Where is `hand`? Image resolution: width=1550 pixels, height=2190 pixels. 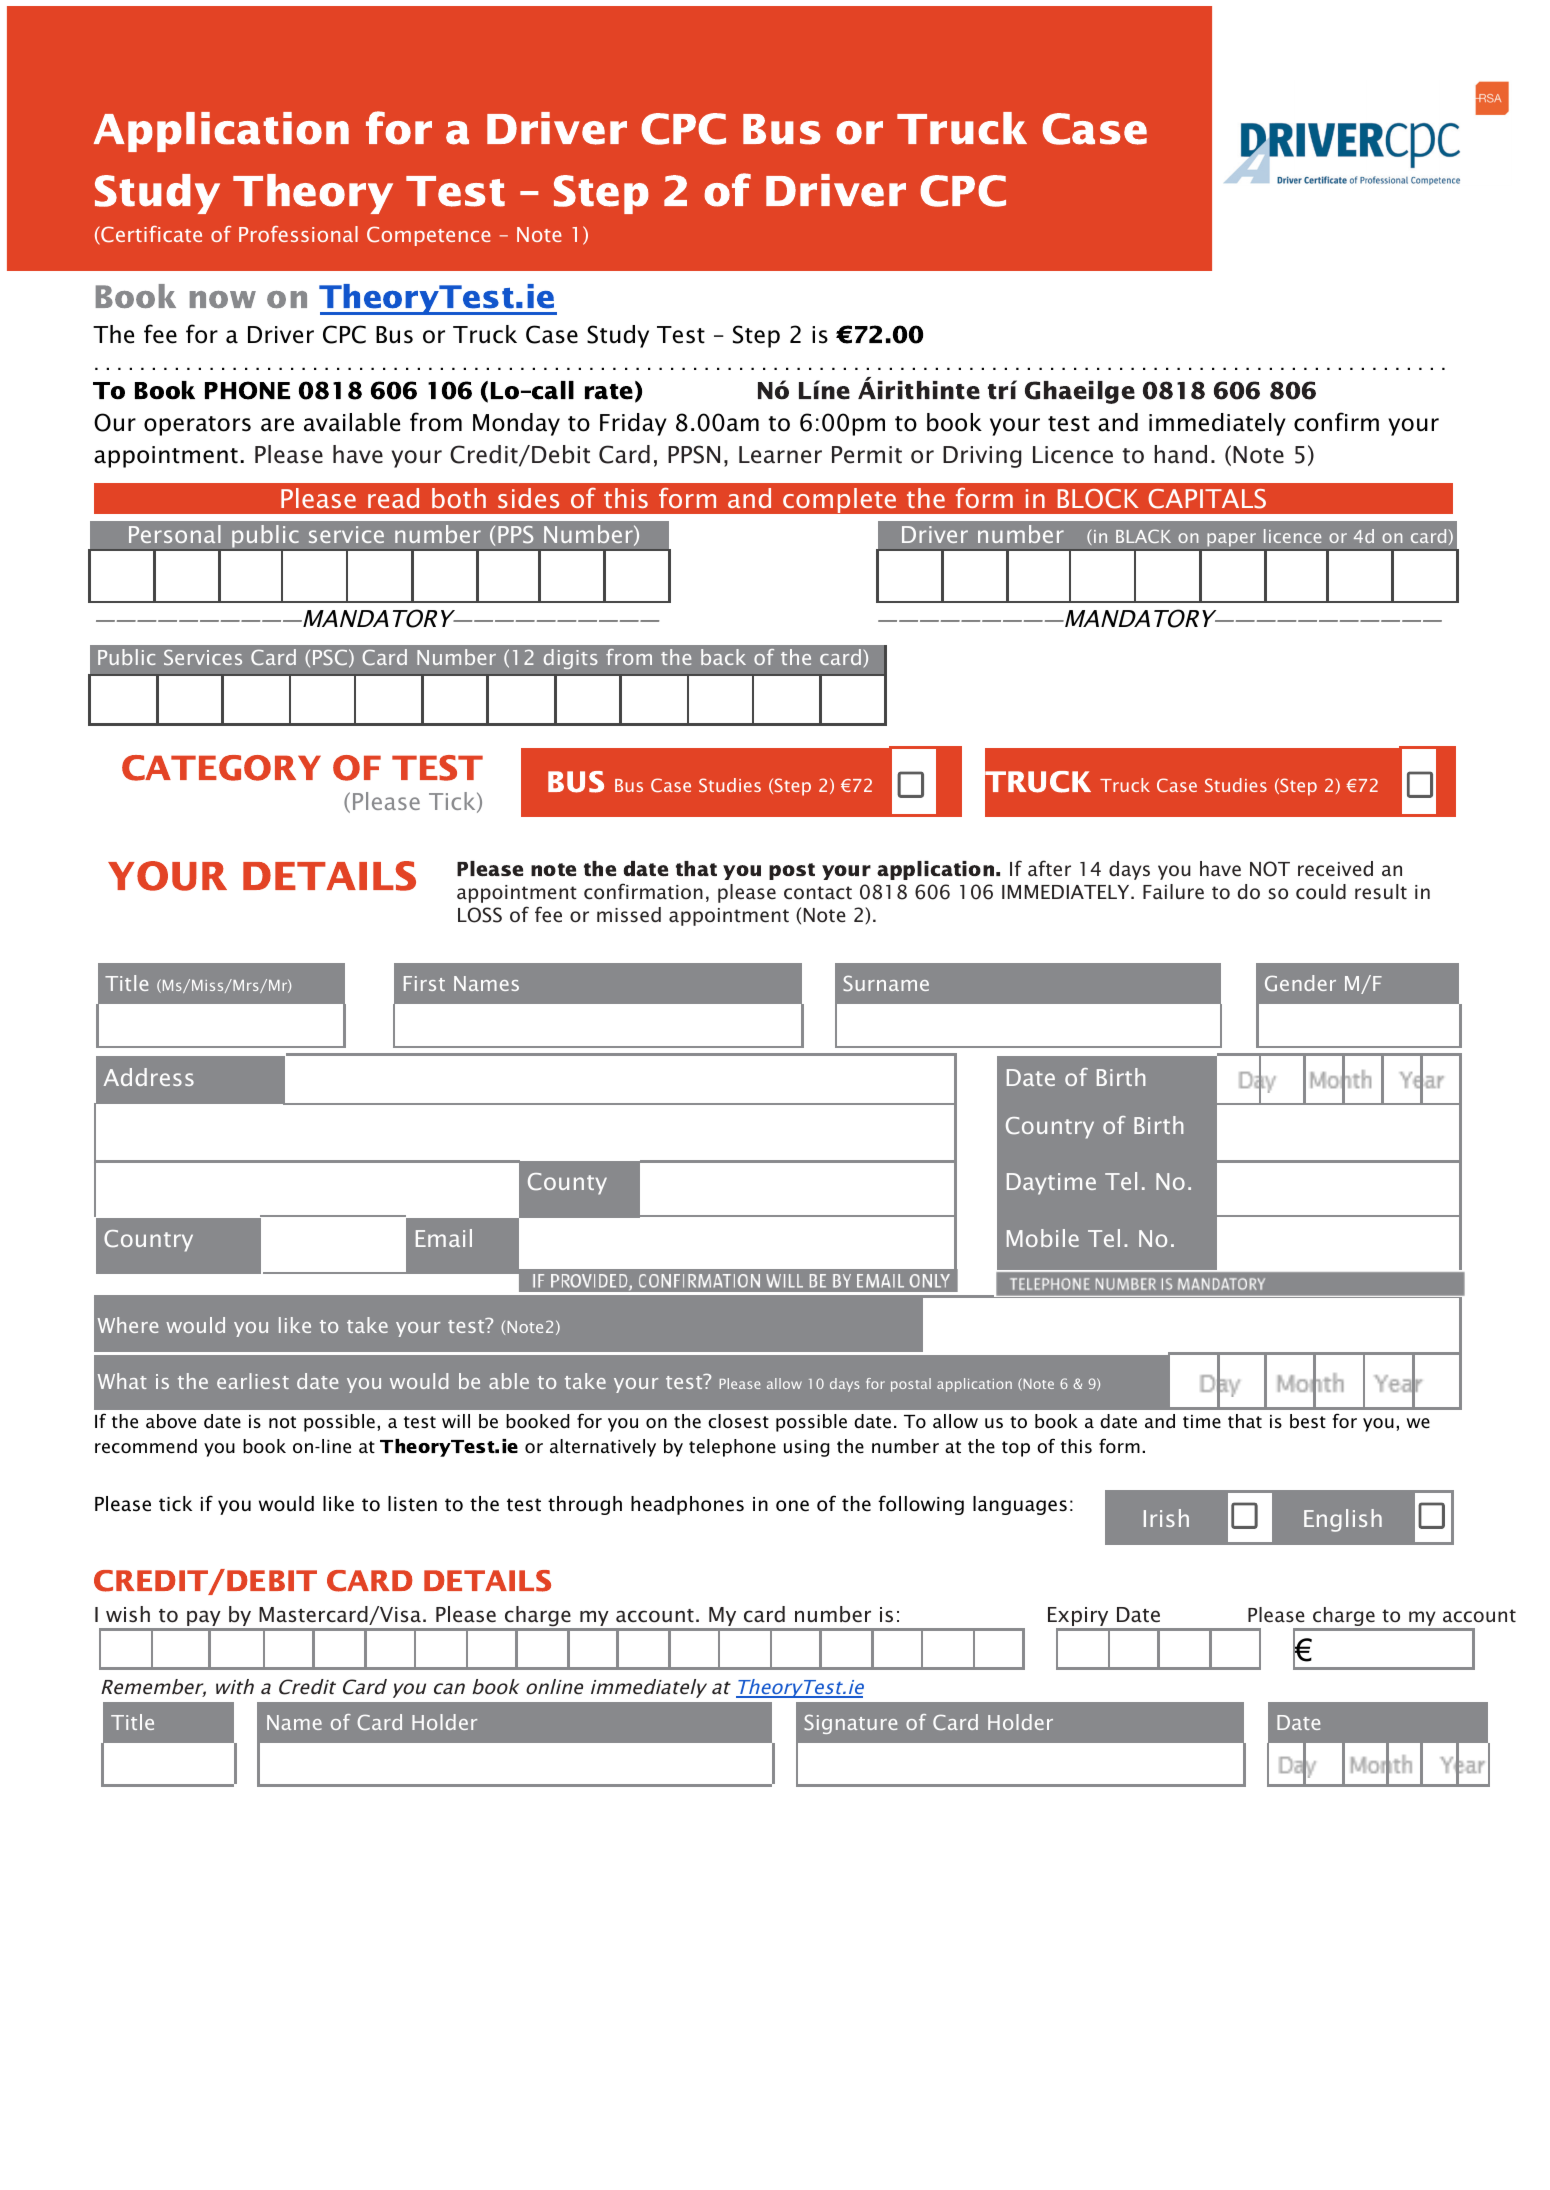
hand is located at coordinates (1180, 454).
